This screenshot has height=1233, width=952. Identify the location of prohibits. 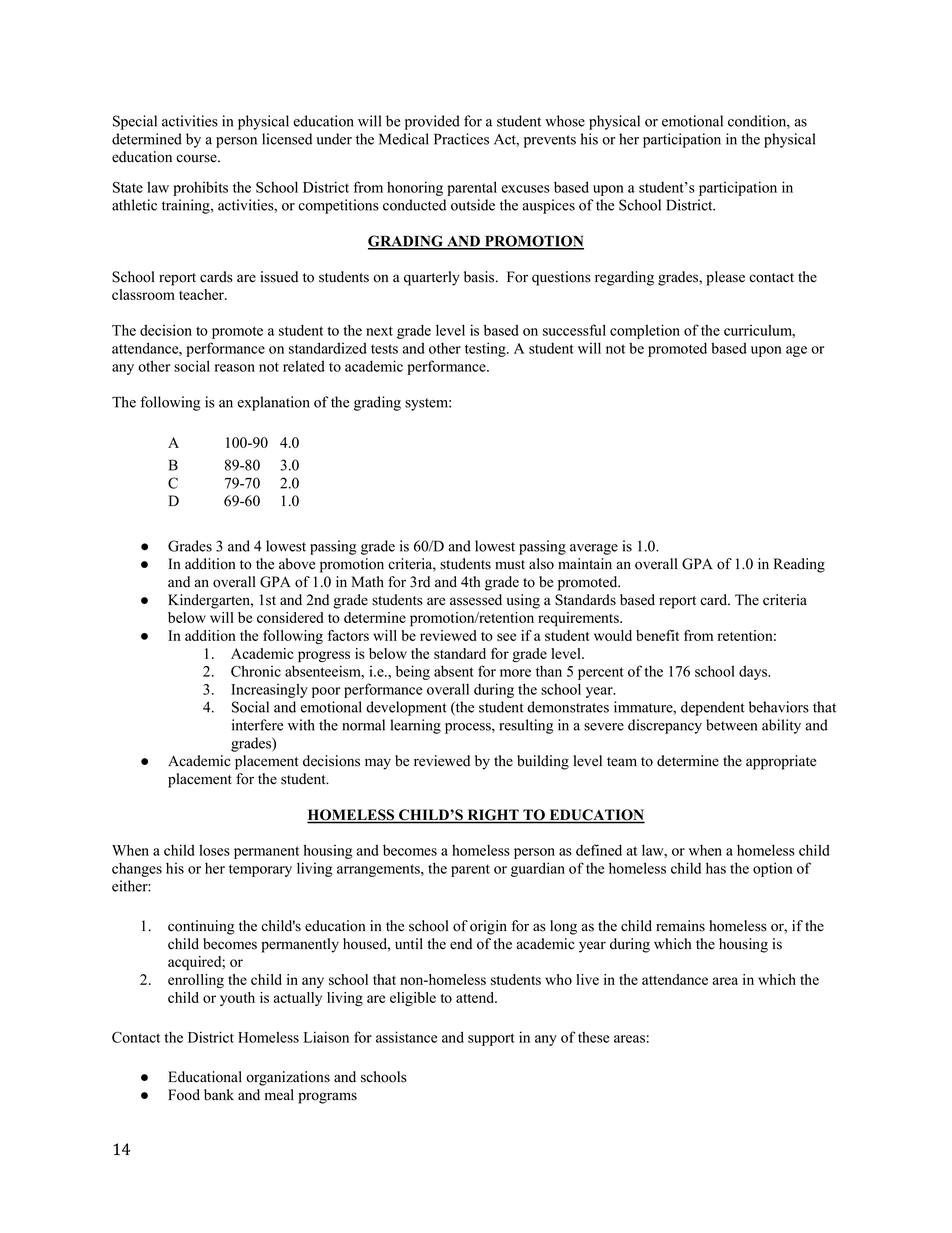
(200, 189).
